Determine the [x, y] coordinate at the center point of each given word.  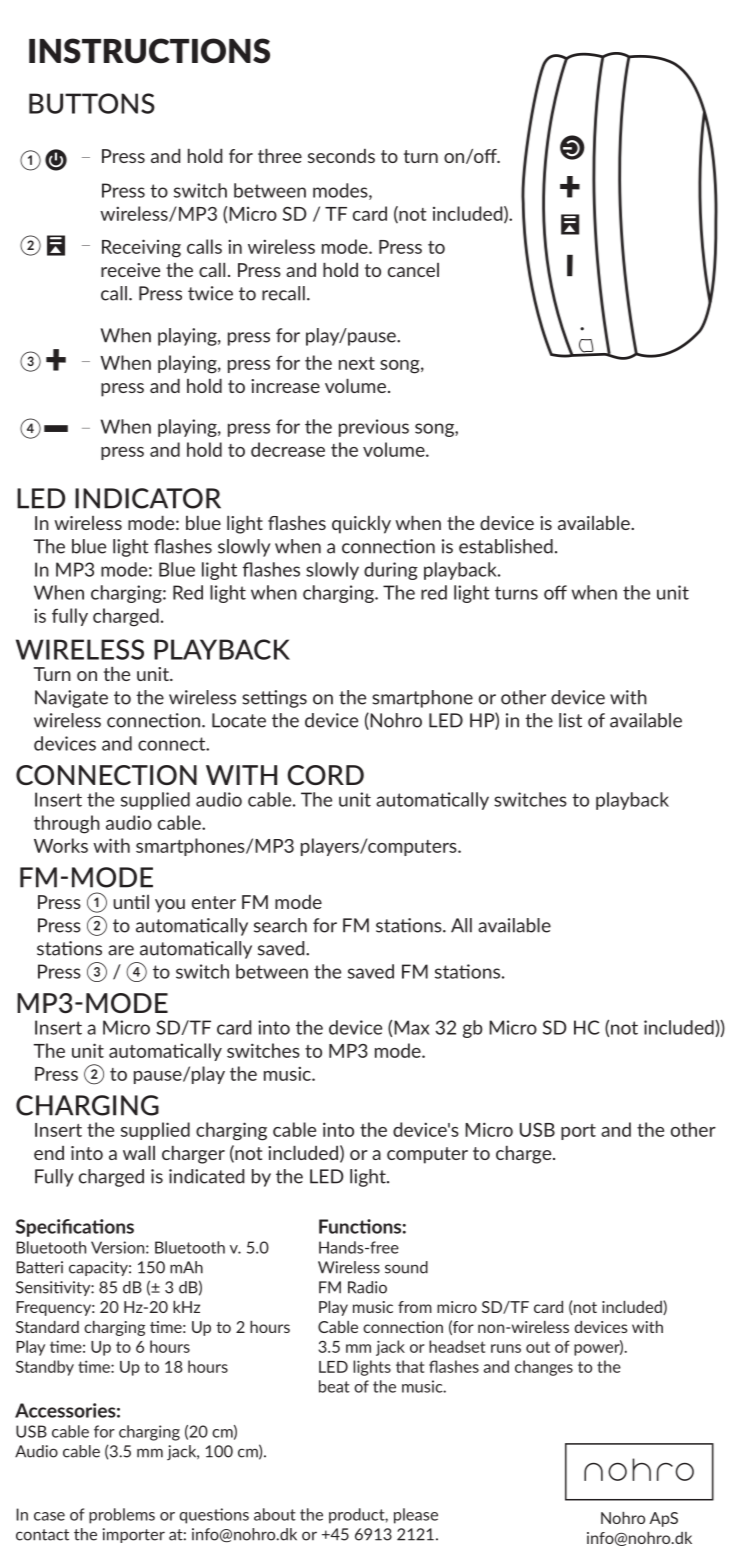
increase [285, 386]
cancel [413, 270]
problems [122, 1516]
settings [274, 699]
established [506, 546]
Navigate [71, 699]
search [280, 925]
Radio [367, 1287]
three [280, 155]
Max [412, 1027]
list [570, 720]
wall [139, 1152]
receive [130, 270]
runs [506, 1348]
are [121, 950]
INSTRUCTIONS [149, 51]
